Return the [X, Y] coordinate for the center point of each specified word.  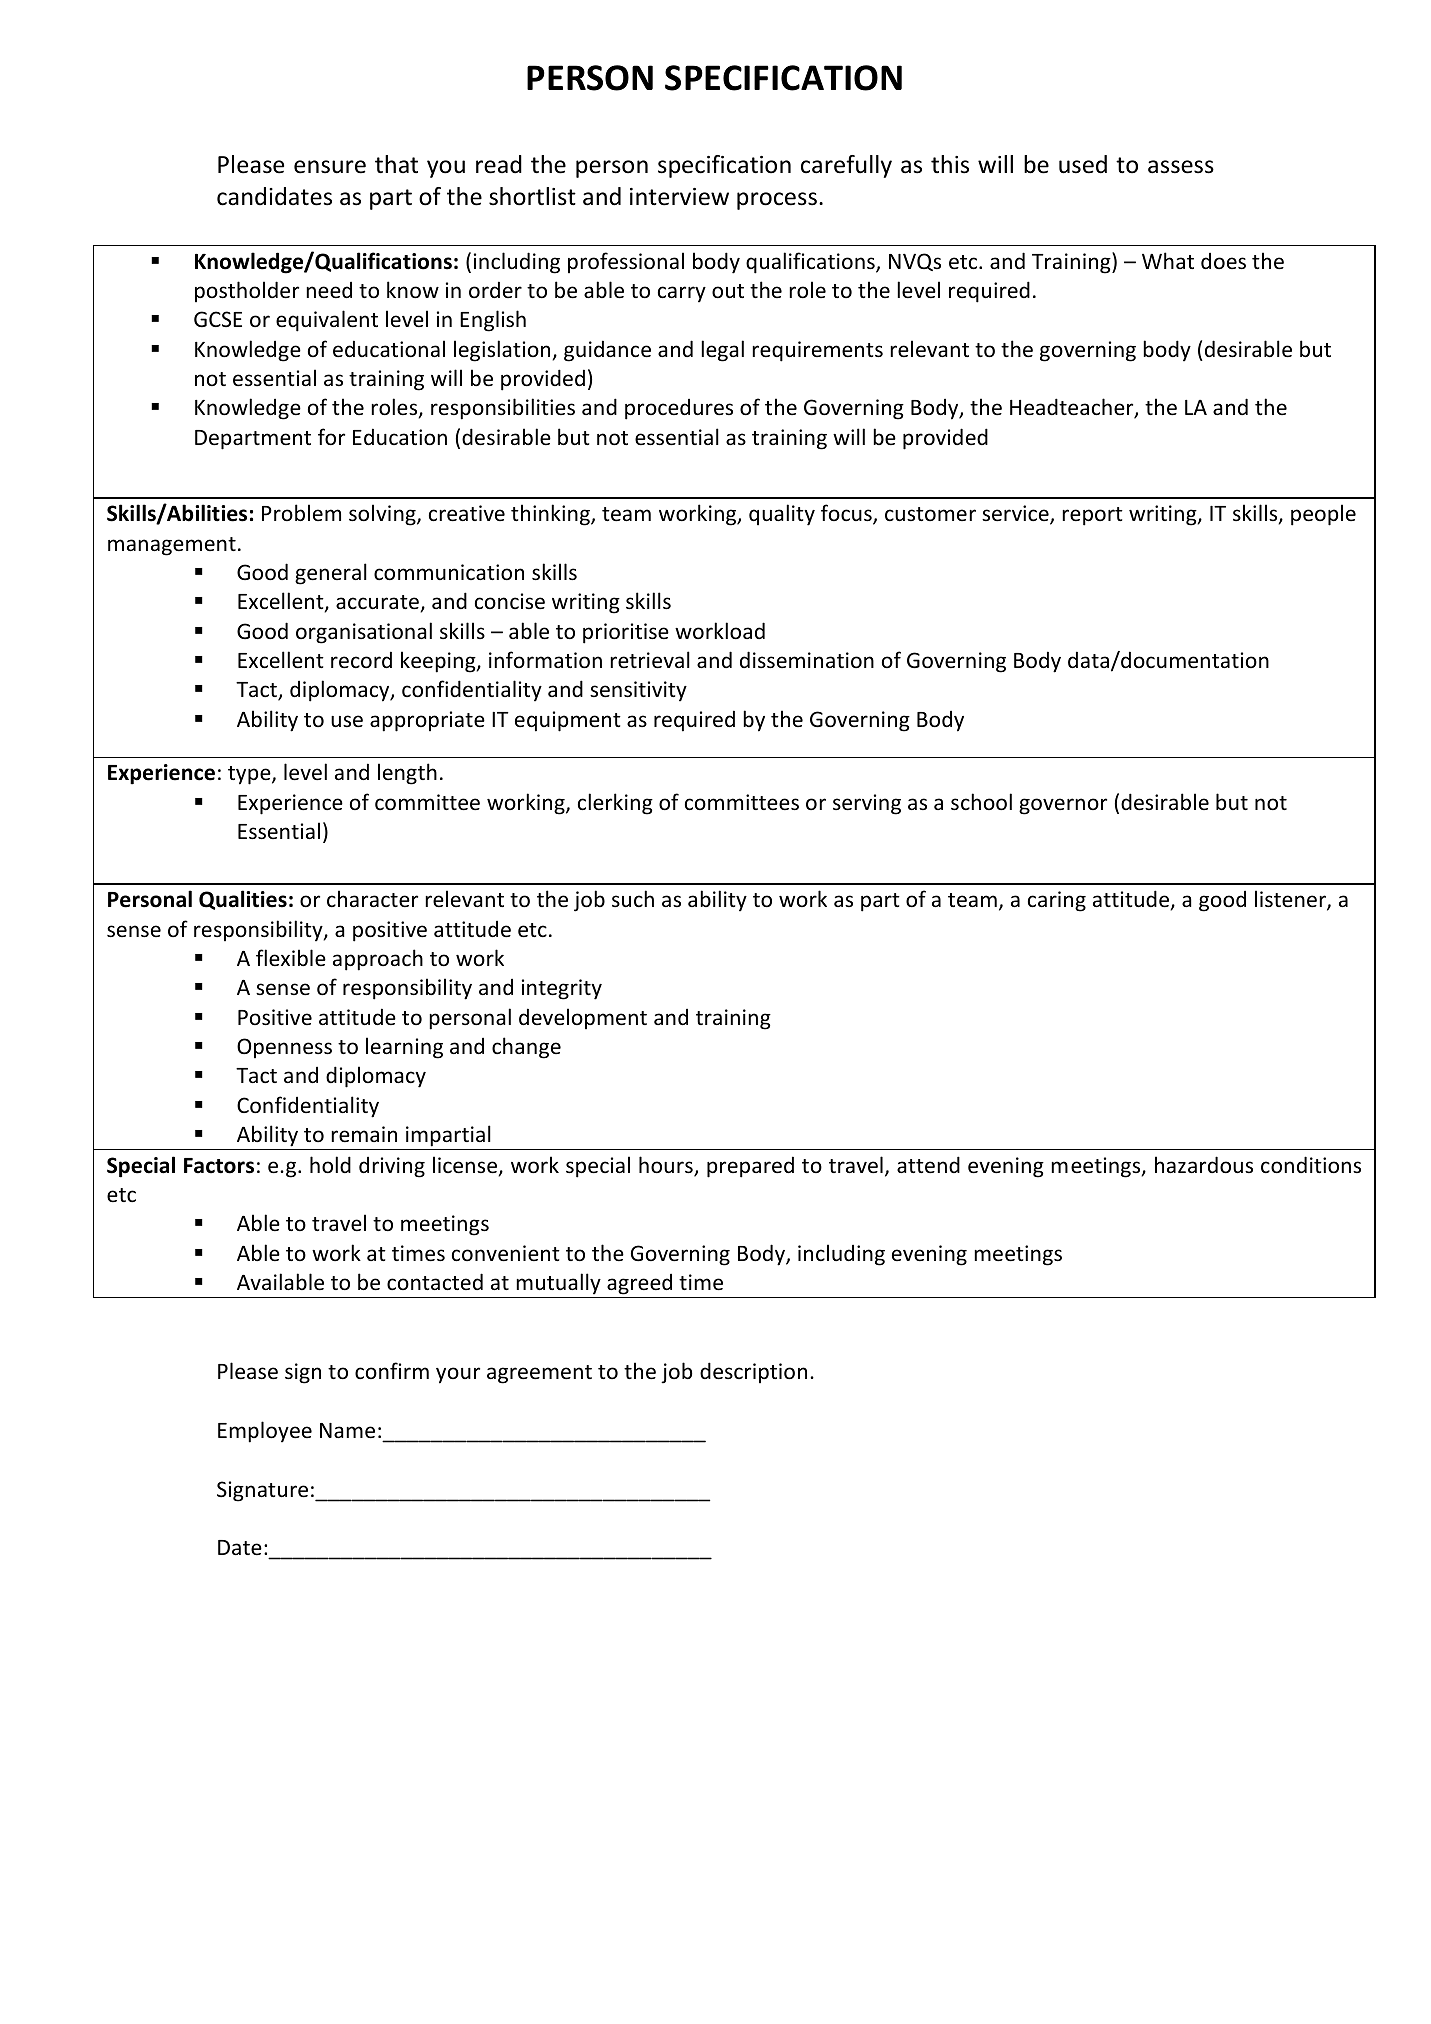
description [753, 1372]
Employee [265, 1432]
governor [1063, 806]
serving [867, 804]
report [1092, 516]
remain [364, 1134]
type [250, 775]
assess [1181, 167]
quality [782, 515]
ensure [330, 167]
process [777, 201]
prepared [750, 1167]
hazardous [1204, 1165]
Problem [301, 513]
